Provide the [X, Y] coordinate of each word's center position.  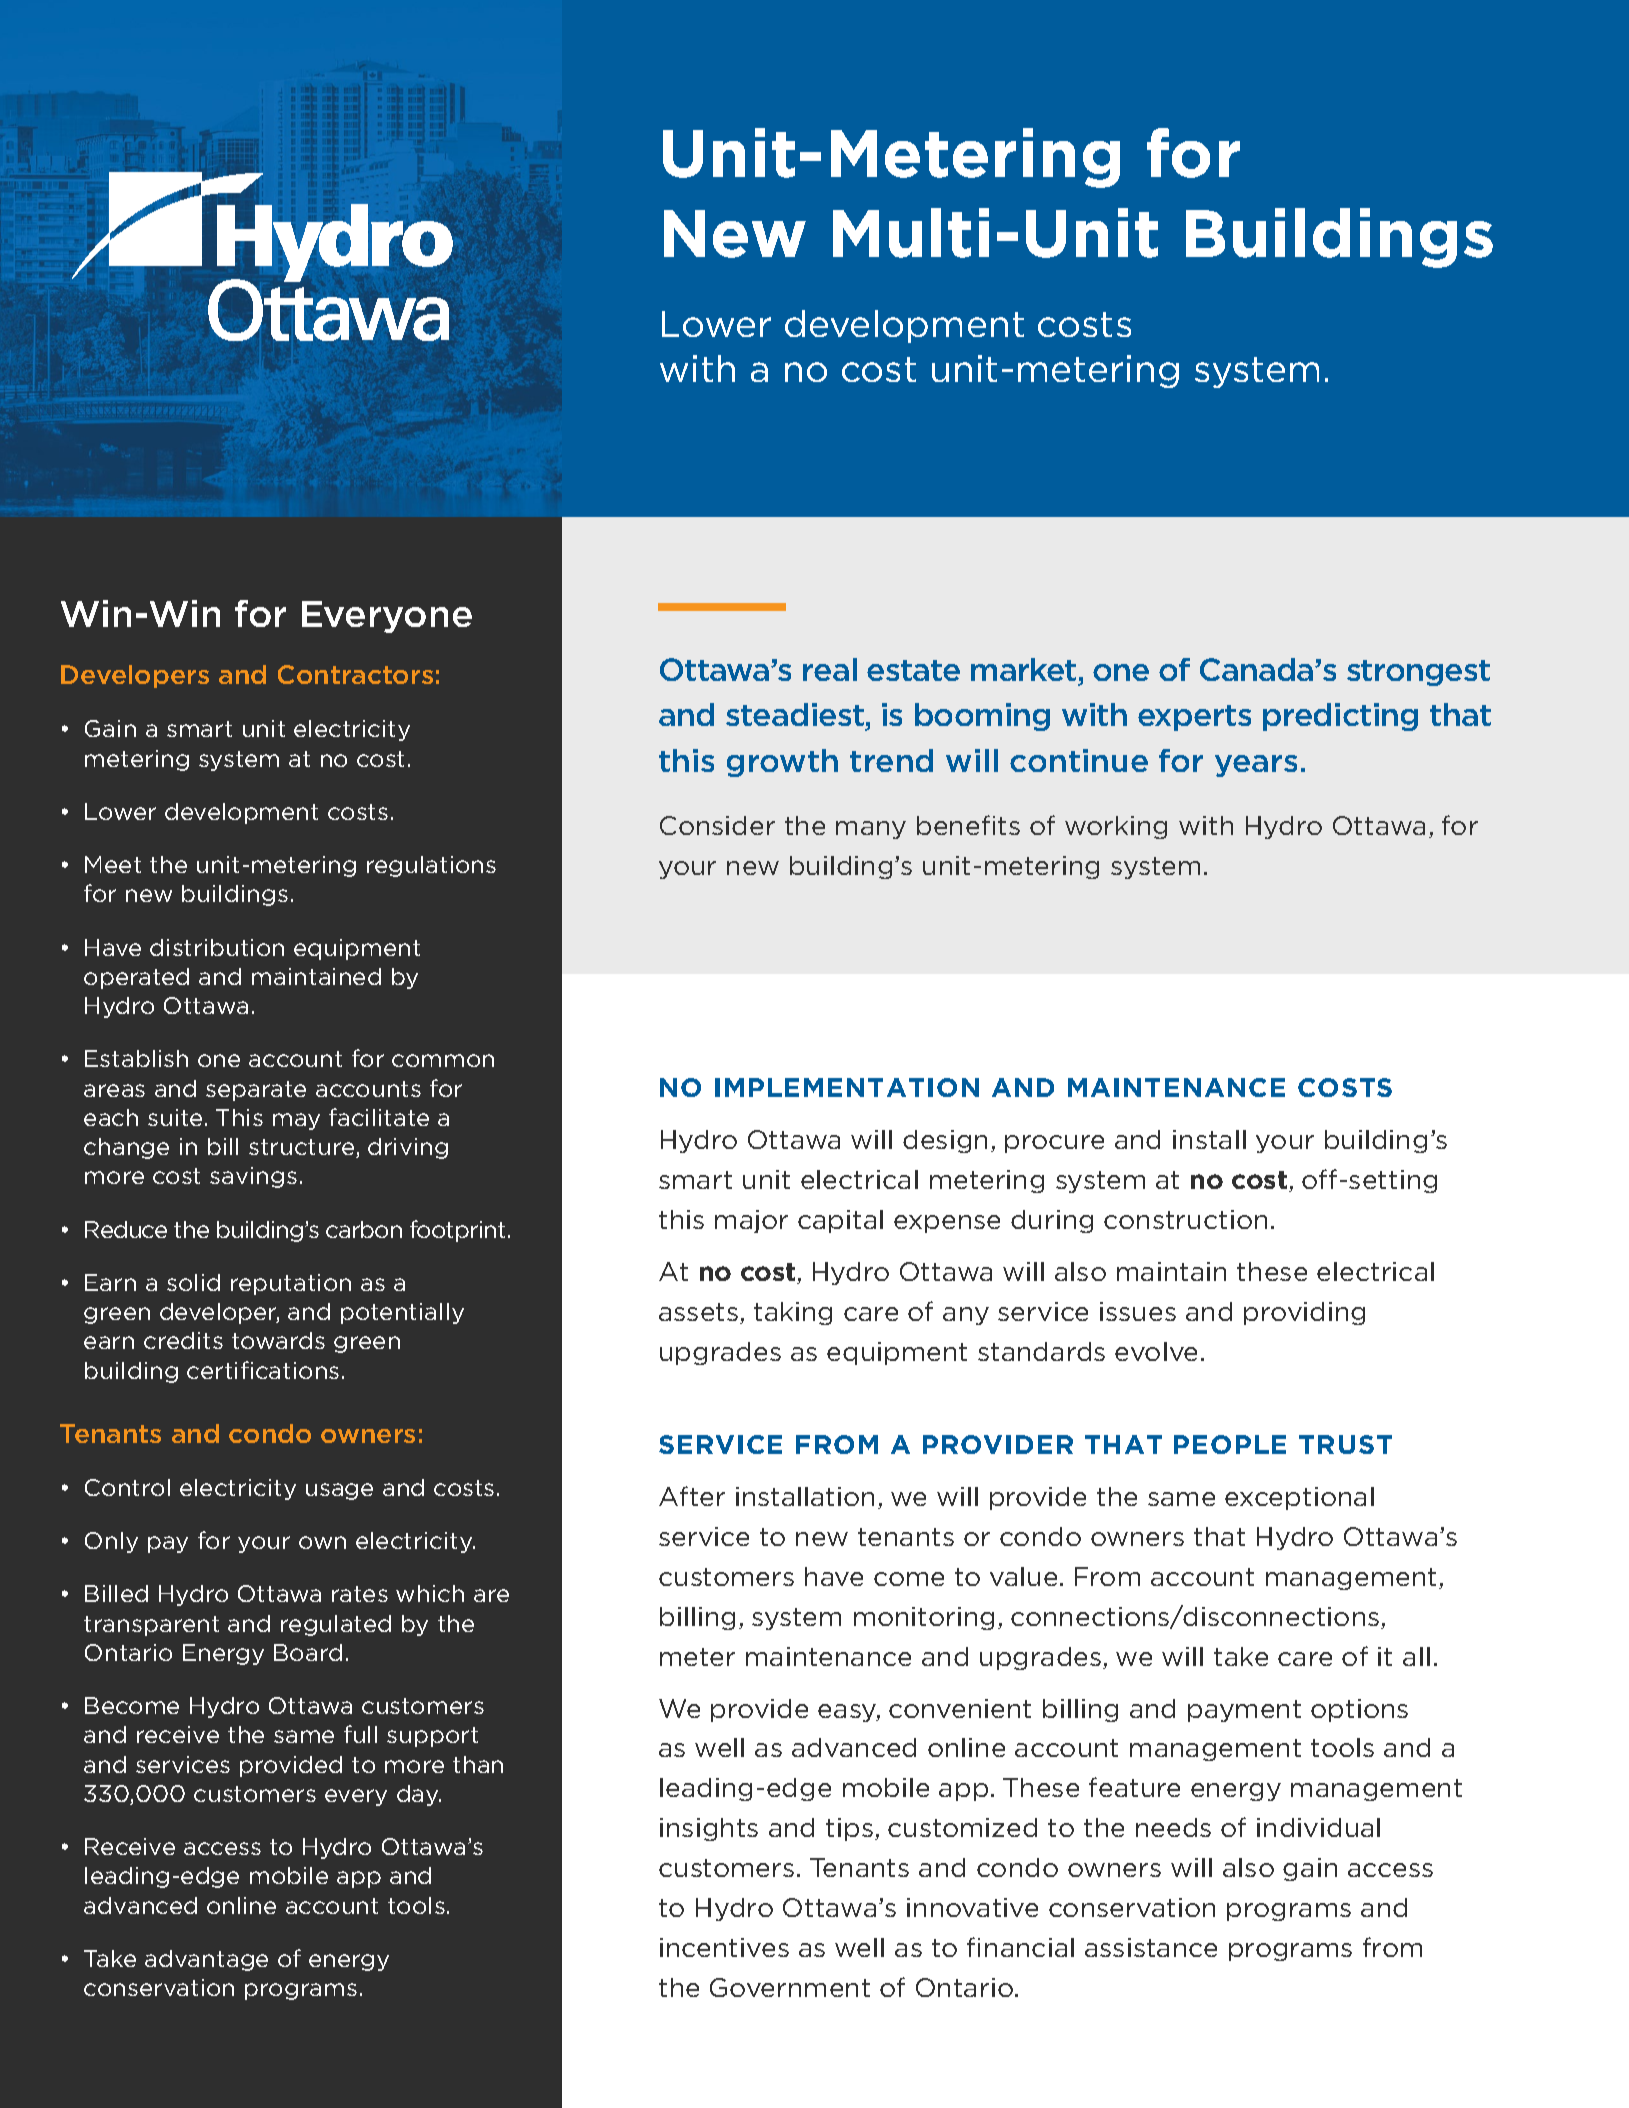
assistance [1151, 1947]
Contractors [355, 674]
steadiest [796, 716]
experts [1194, 718]
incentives [724, 1947]
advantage [206, 1960]
